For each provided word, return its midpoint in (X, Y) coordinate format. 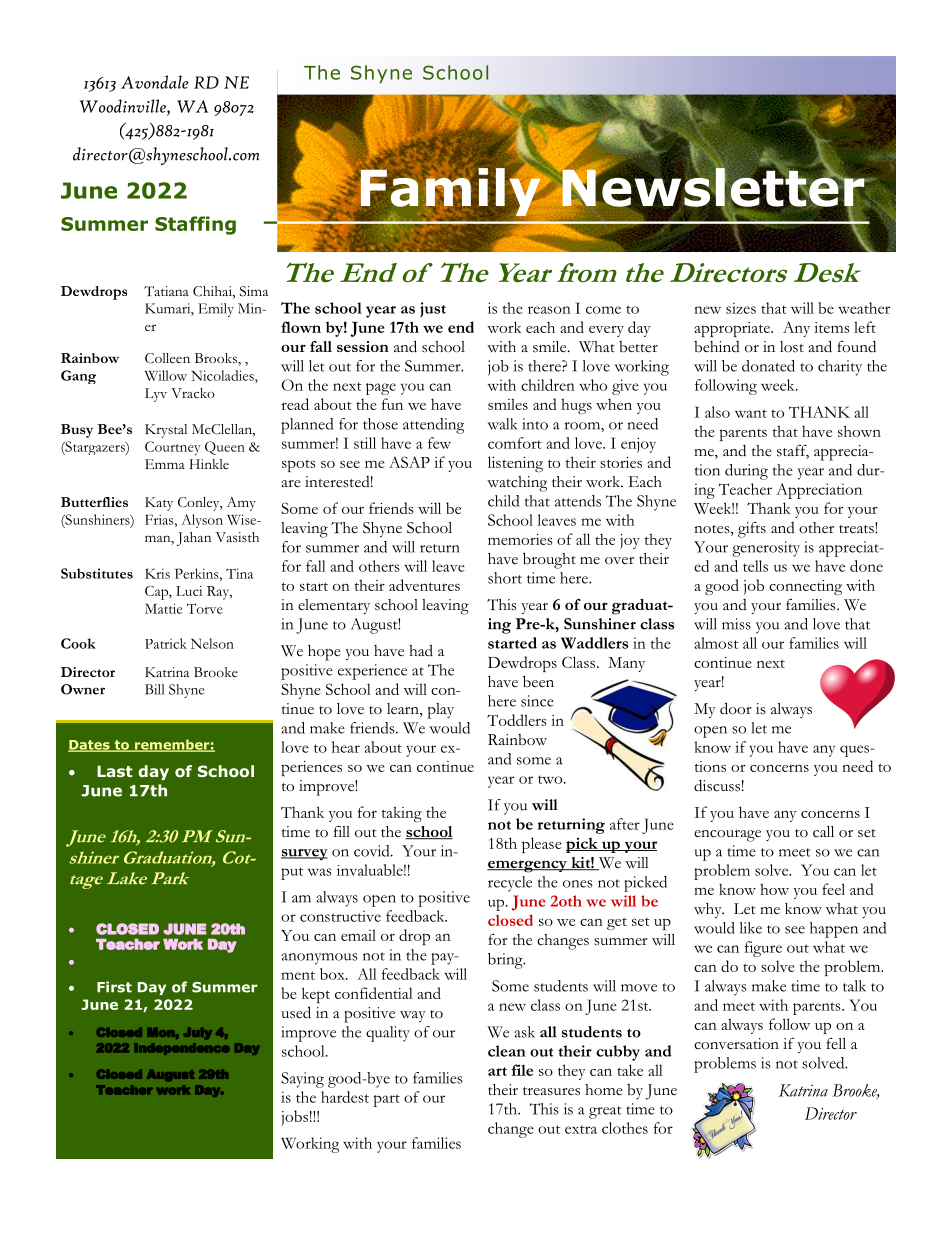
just (433, 310)
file (522, 1070)
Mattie (163, 608)
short (505, 578)
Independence (182, 1049)
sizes (741, 308)
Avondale (154, 82)
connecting (805, 587)
